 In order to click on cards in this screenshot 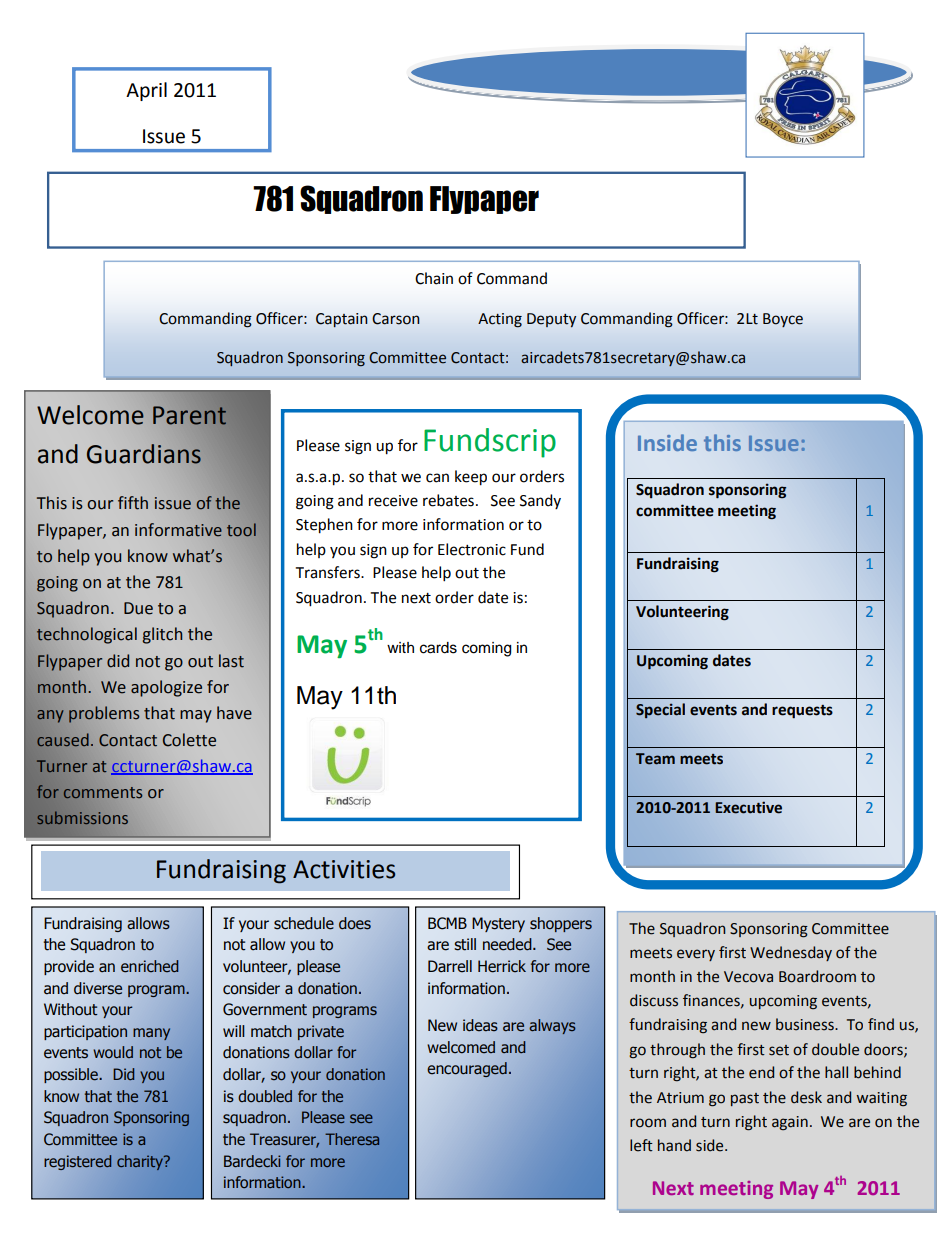, I will do `click(438, 648)`.
